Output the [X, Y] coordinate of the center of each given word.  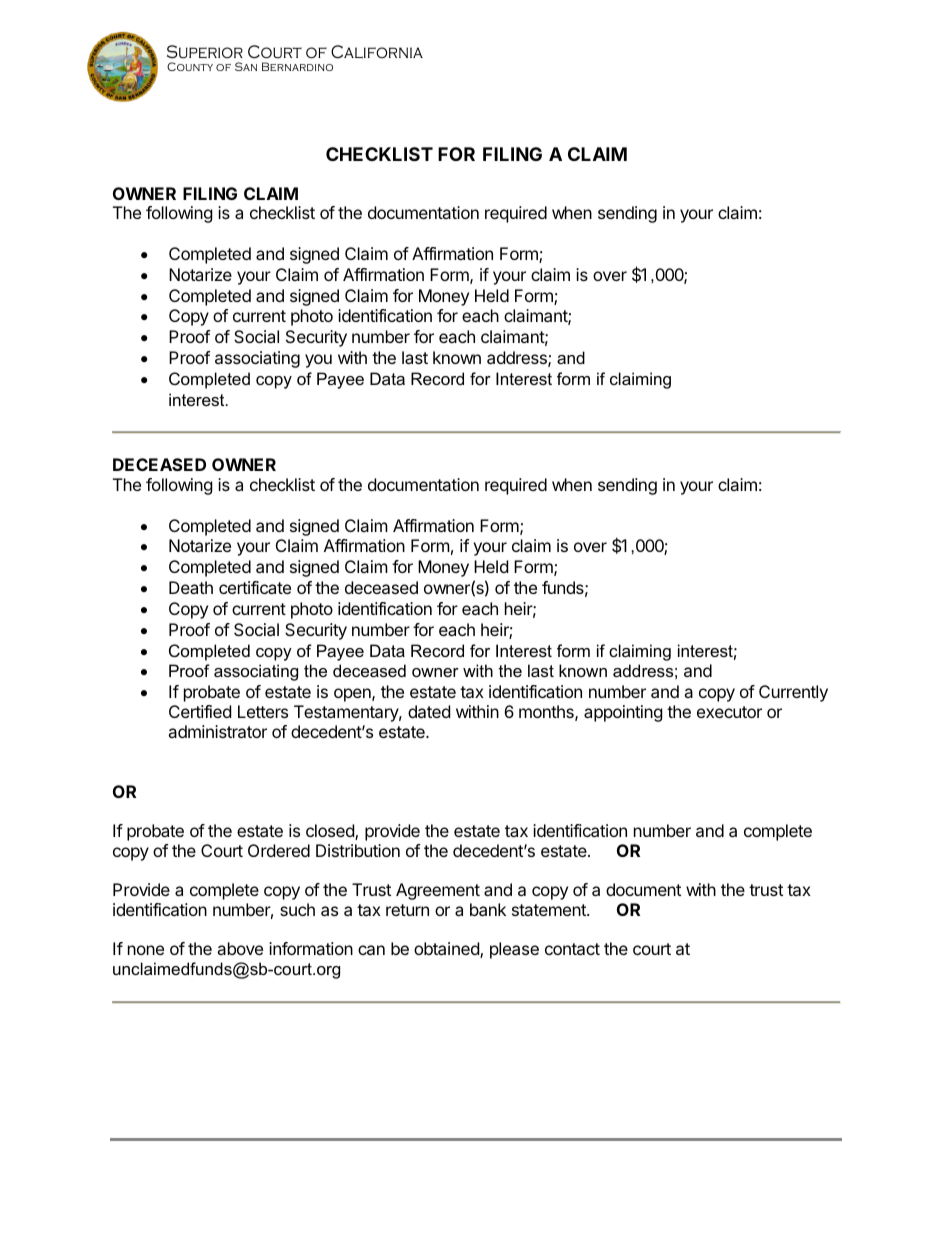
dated [429, 711]
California [377, 52]
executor [729, 712]
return [407, 910]
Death [191, 587]
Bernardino [297, 66]
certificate [255, 587]
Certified [200, 711]
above [240, 948]
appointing [623, 713]
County [190, 66]
